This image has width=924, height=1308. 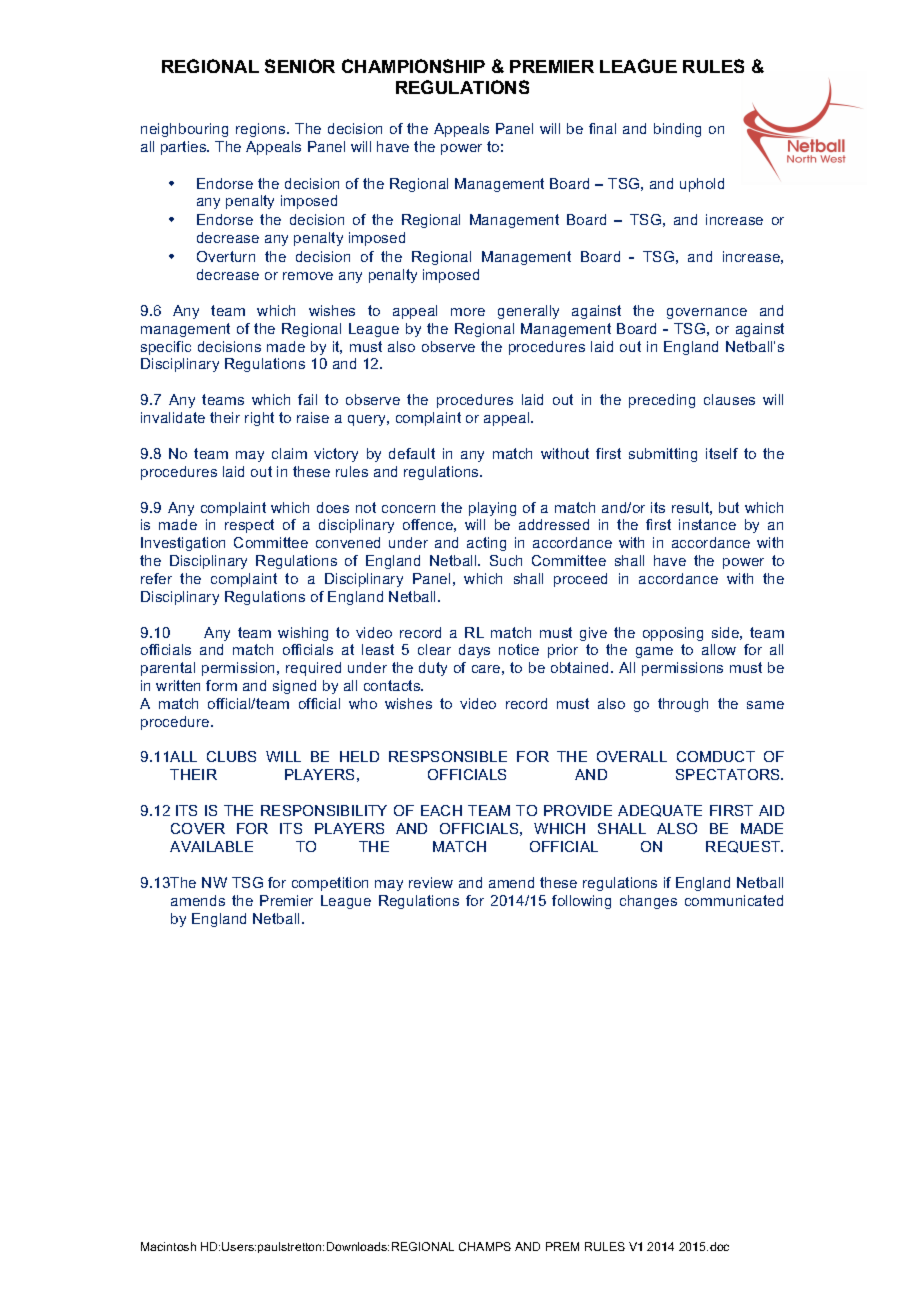 I want to click on Macintosh, so click(x=168, y=1246).
